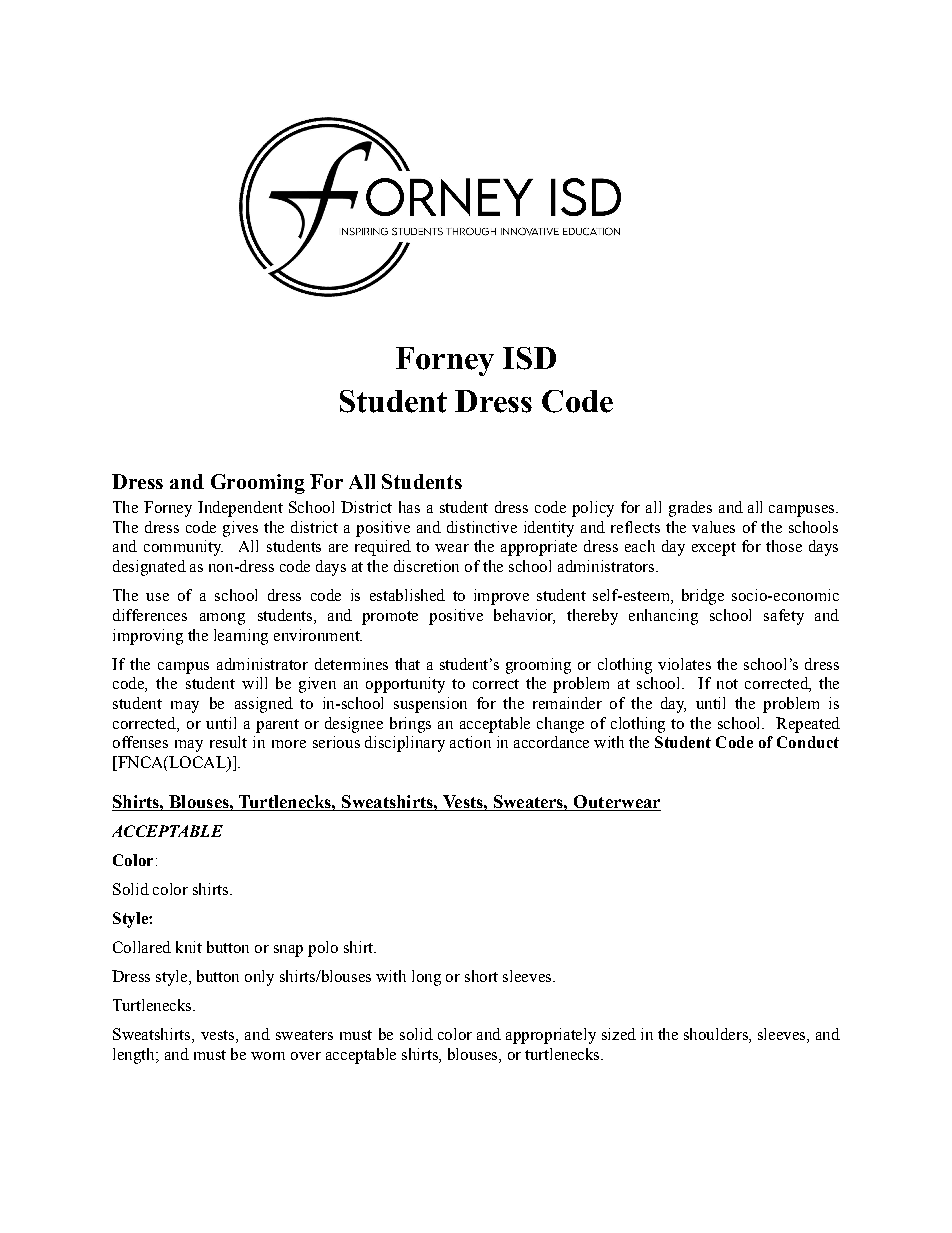 This screenshot has width=952, height=1233. Describe the element at coordinates (808, 742) in the screenshot. I see `Conduct` at that location.
